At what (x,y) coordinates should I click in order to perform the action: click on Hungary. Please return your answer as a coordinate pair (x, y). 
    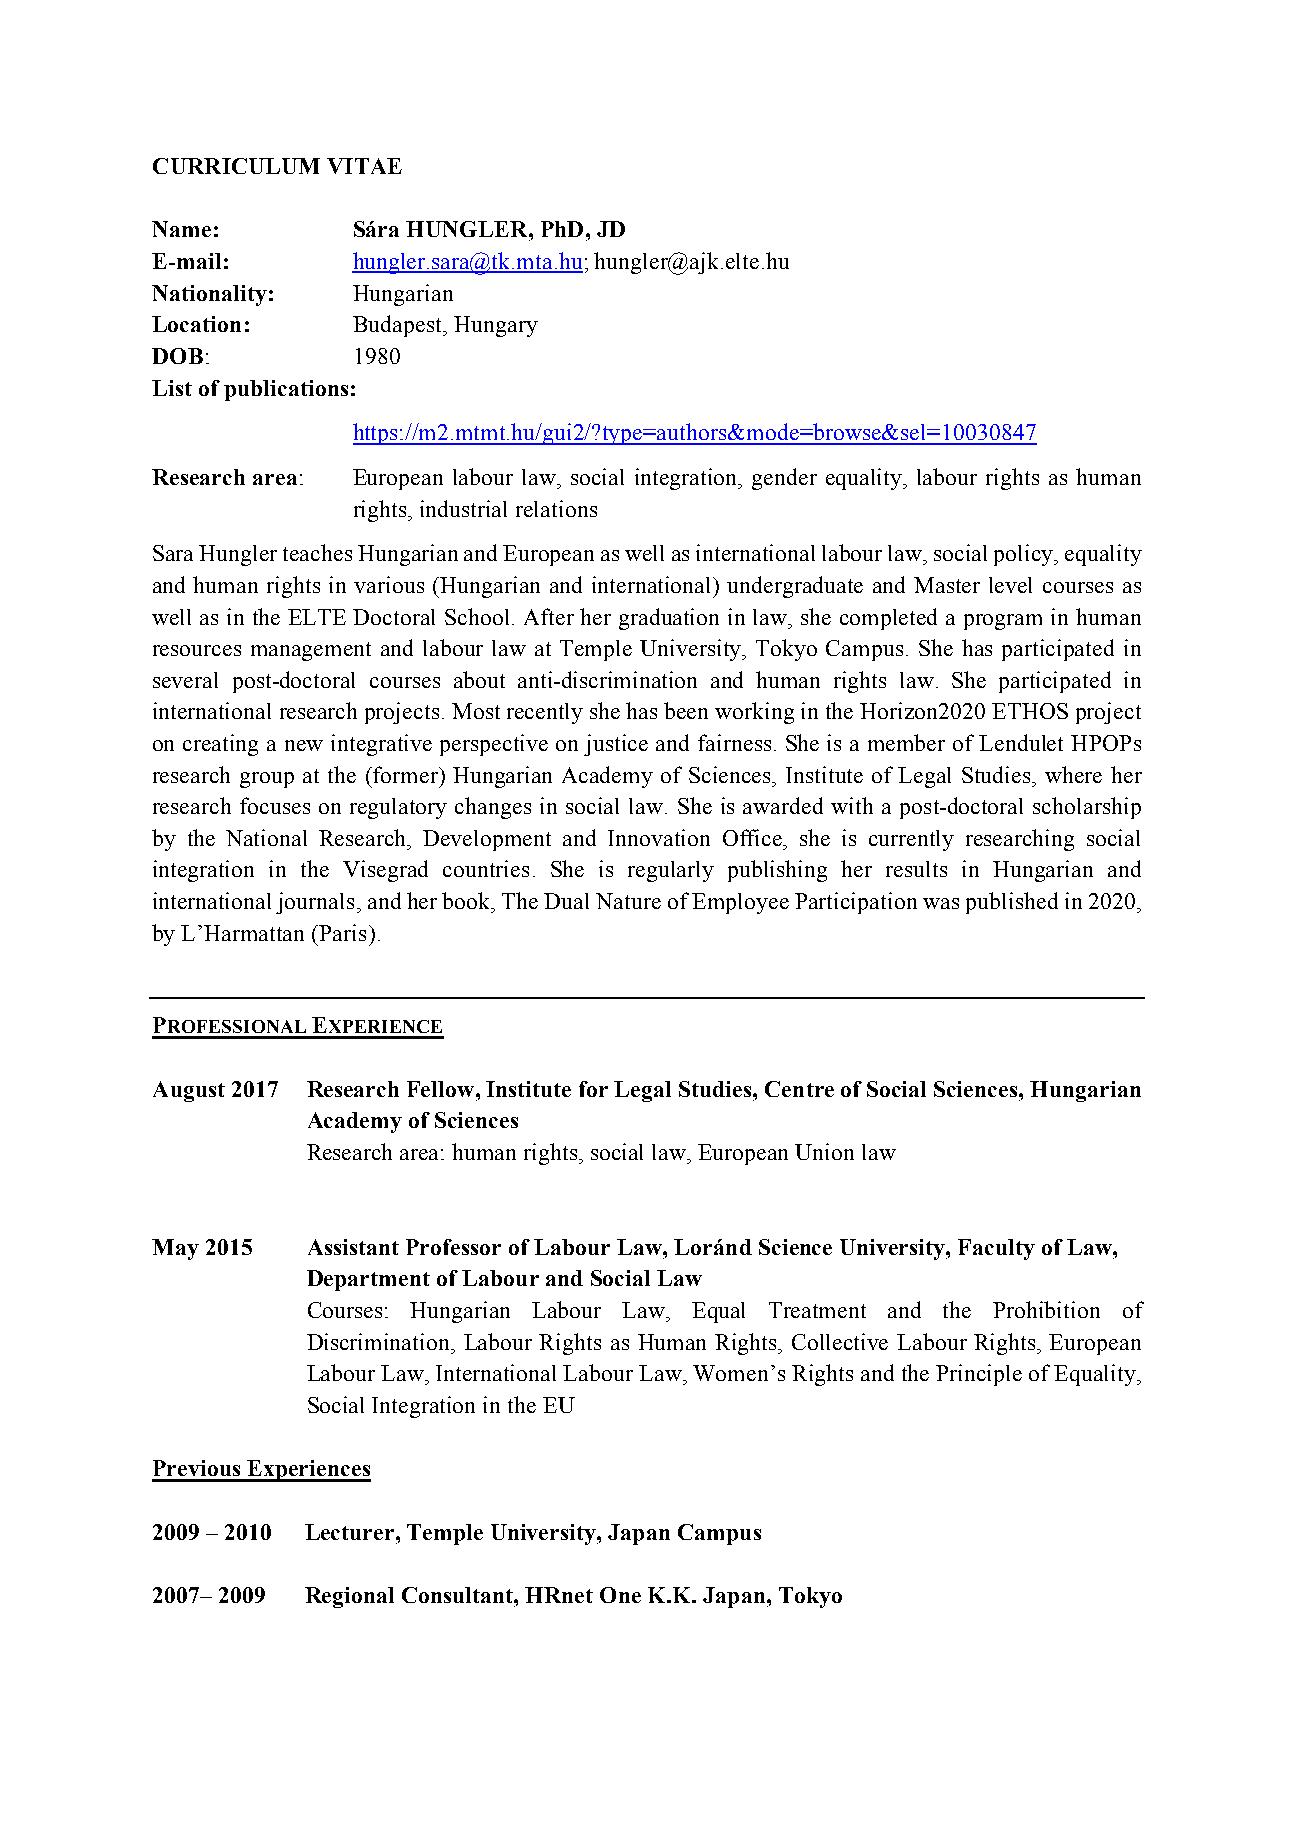
    Looking at the image, I should click on (496, 326).
